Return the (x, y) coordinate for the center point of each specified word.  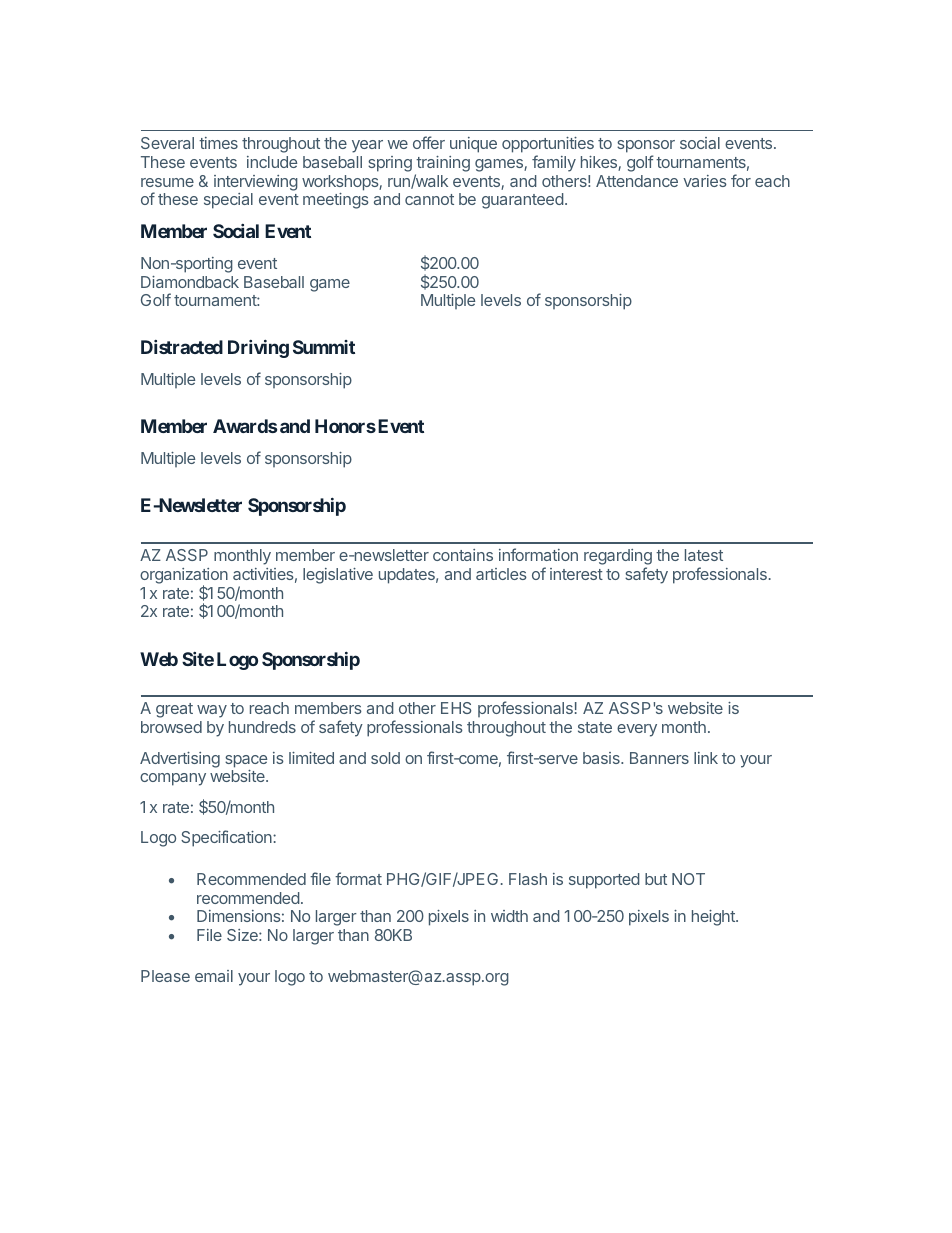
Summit (324, 347)
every (637, 730)
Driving (258, 349)
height (714, 918)
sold (385, 758)
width (509, 916)
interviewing (256, 183)
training (443, 164)
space (246, 761)
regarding (618, 558)
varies (705, 181)
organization (184, 577)
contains (463, 555)
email (214, 976)
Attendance (637, 181)
